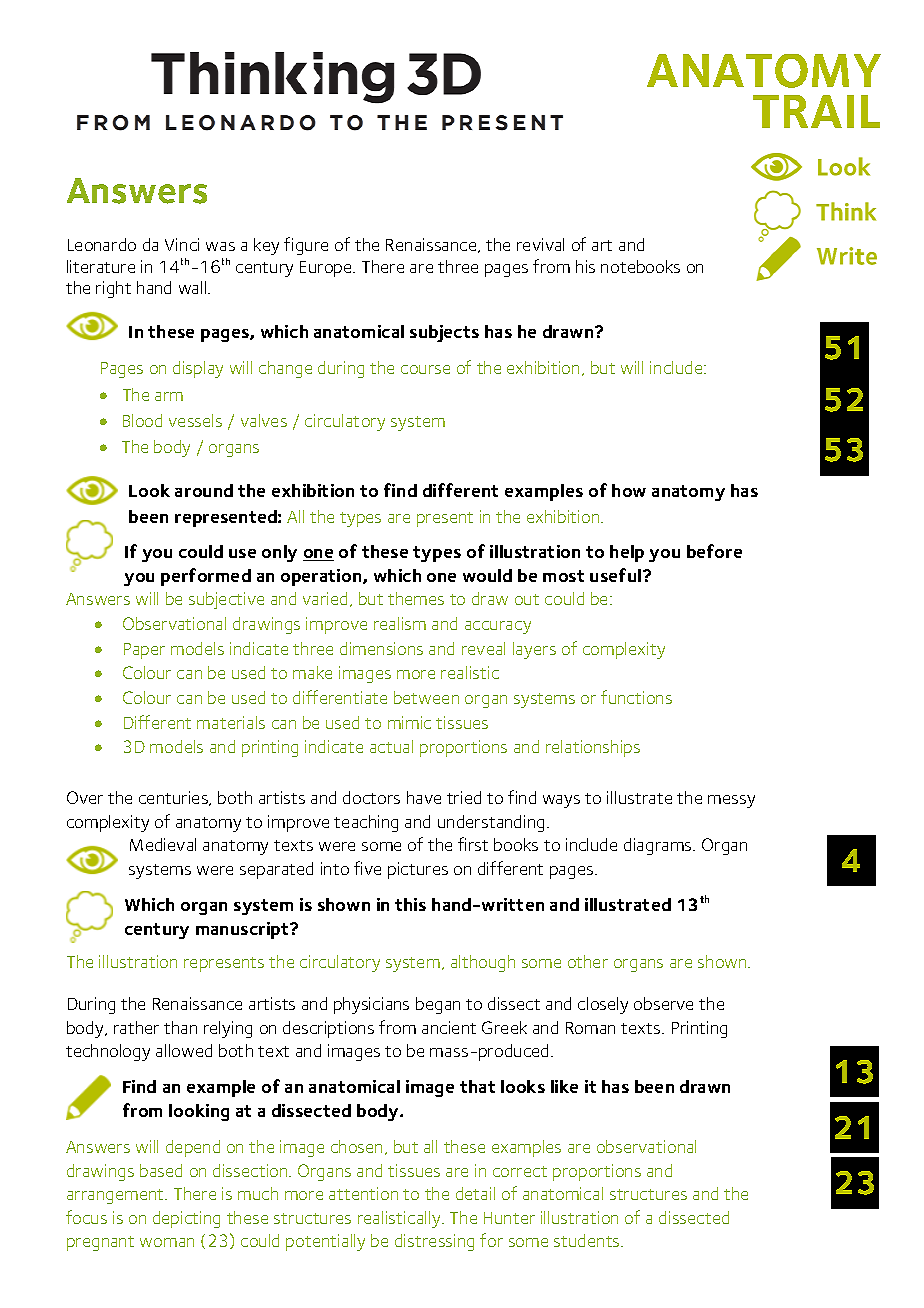 This document has height=1308, width=924. What do you see at coordinates (540, 244) in the document?
I see `revival` at bounding box center [540, 244].
